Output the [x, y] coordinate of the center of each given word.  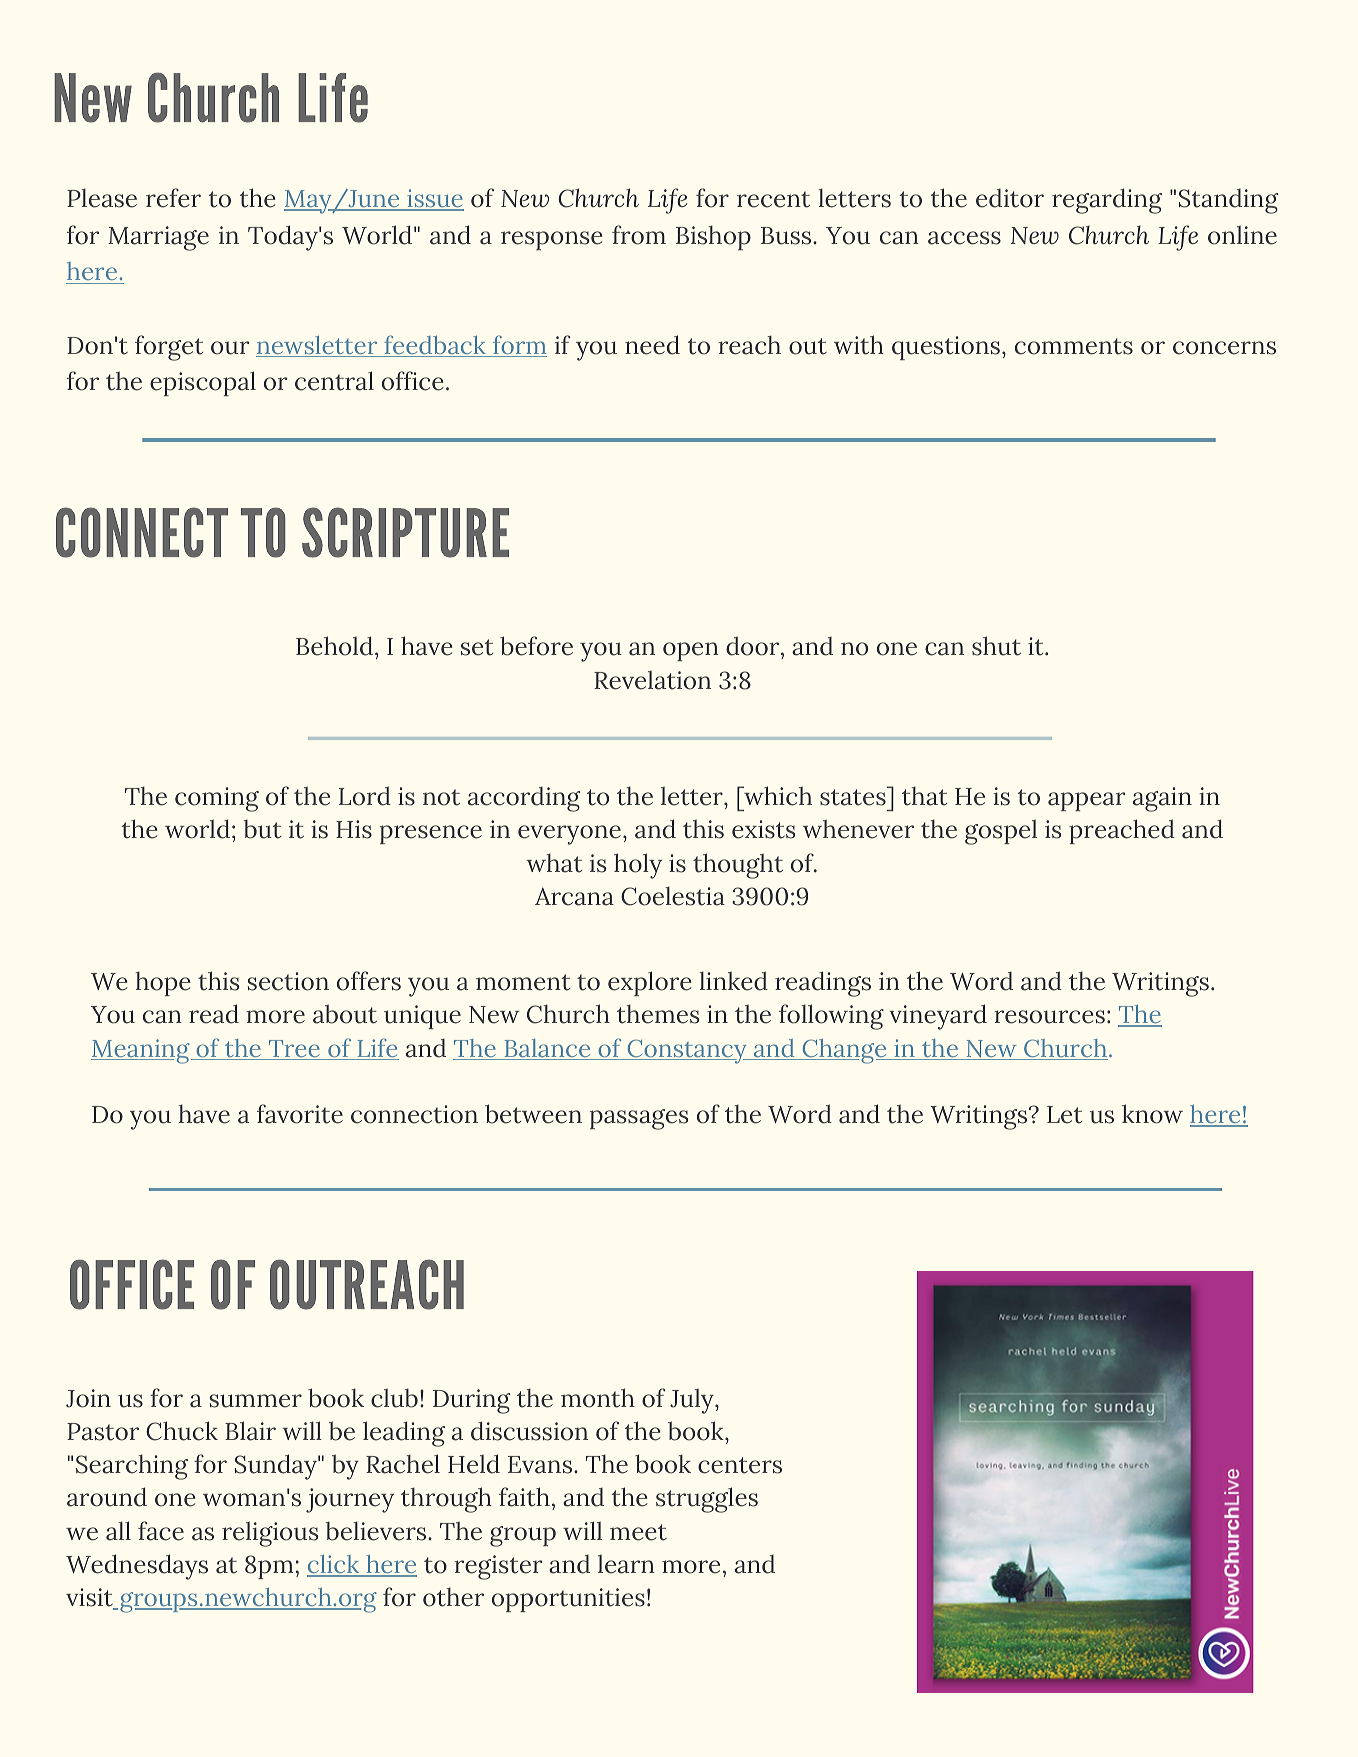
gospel [1001, 832]
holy [638, 866]
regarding [1107, 201]
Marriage [158, 238]
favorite [300, 1114]
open [691, 651]
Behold [334, 646]
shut [996, 646]
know [1152, 1114]
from [639, 235]
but [262, 829]
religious [270, 1534]
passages [639, 1119]
